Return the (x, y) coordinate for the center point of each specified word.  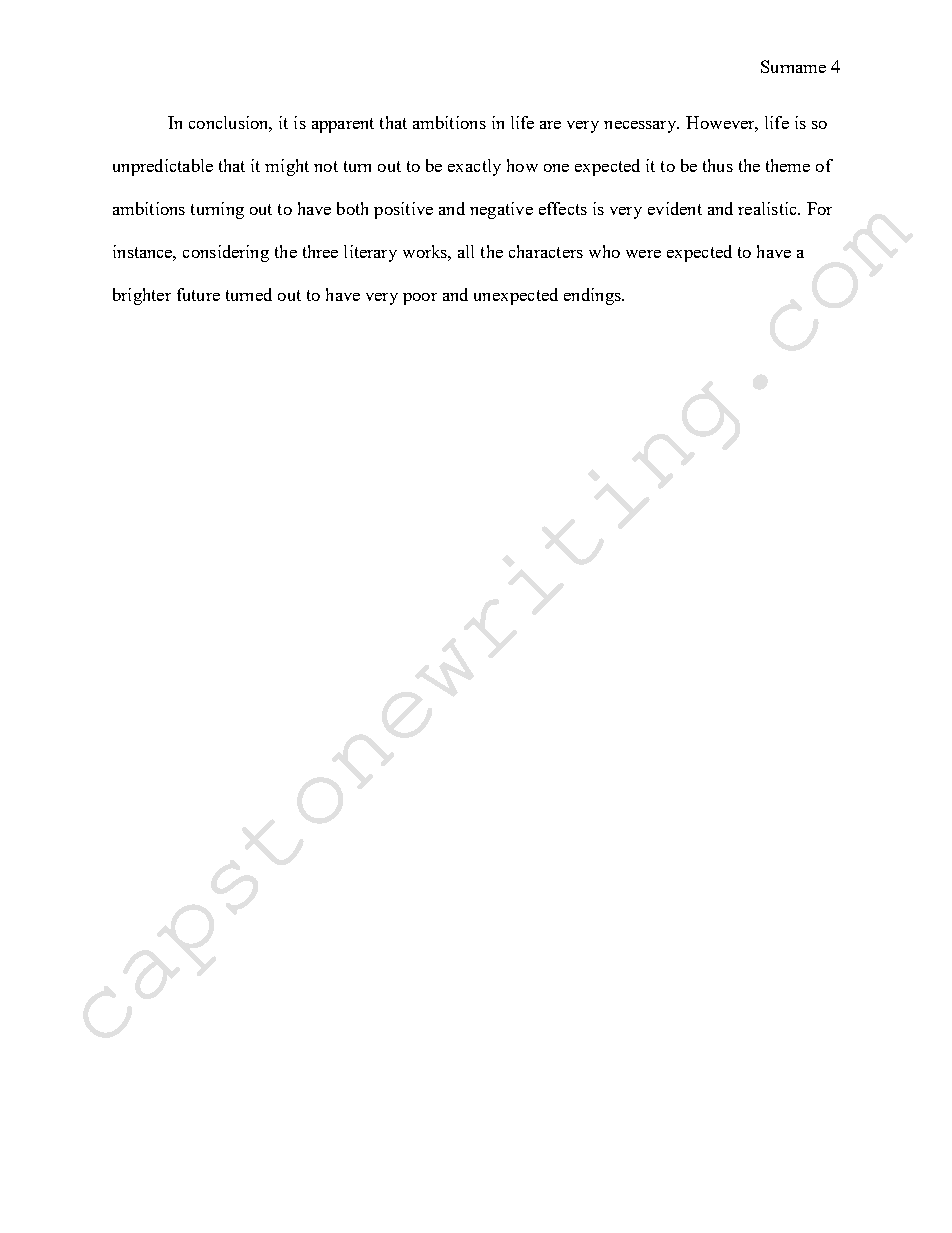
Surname (793, 66)
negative (501, 210)
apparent (343, 125)
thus (718, 165)
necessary (641, 127)
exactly (474, 167)
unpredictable (163, 167)
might (287, 167)
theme (788, 165)
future (198, 294)
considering (226, 253)
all (466, 251)
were (643, 254)
